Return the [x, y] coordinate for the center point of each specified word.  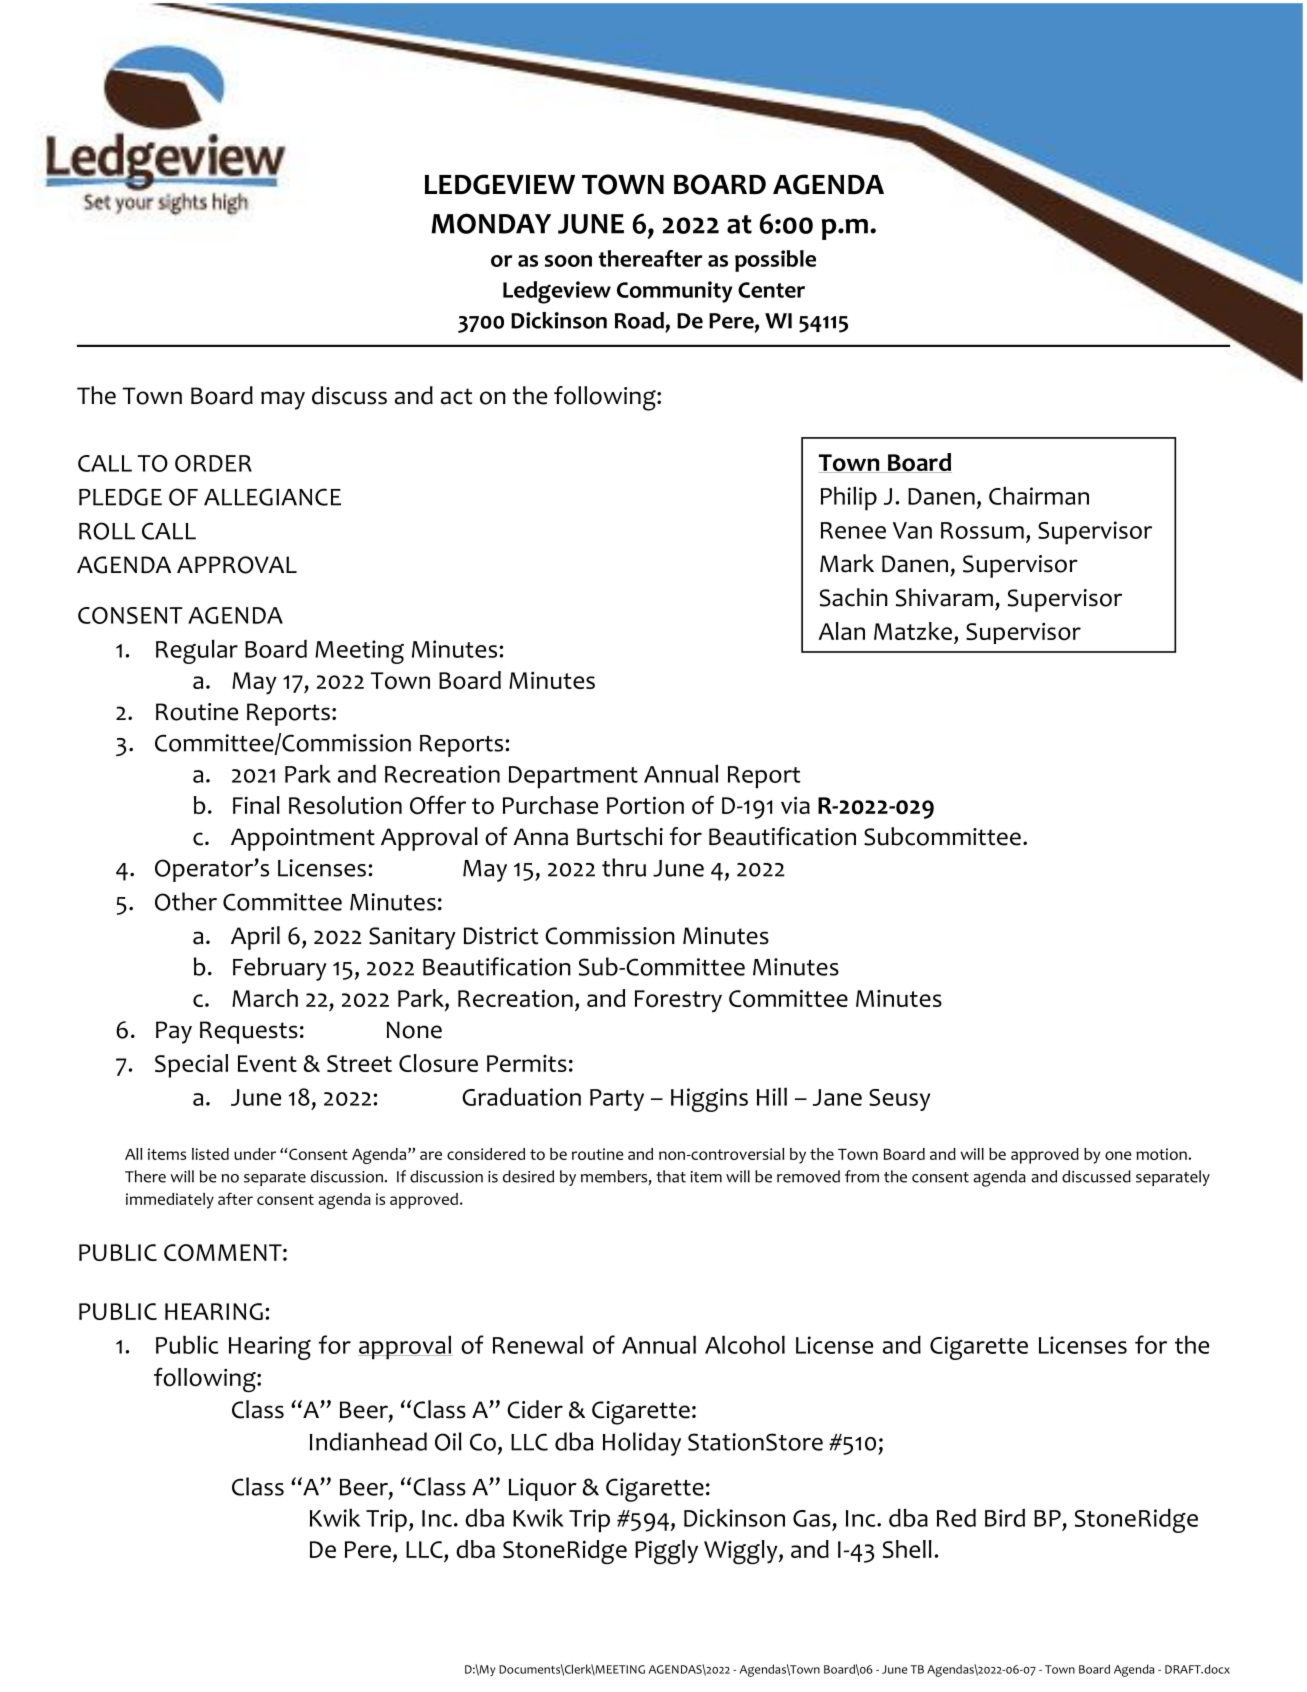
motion [1162, 1154]
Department [573, 777]
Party [617, 1100]
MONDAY [491, 223]
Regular [197, 651]
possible [775, 261]
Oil [448, 1441]
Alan [841, 631]
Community [674, 292]
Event [267, 1063]
